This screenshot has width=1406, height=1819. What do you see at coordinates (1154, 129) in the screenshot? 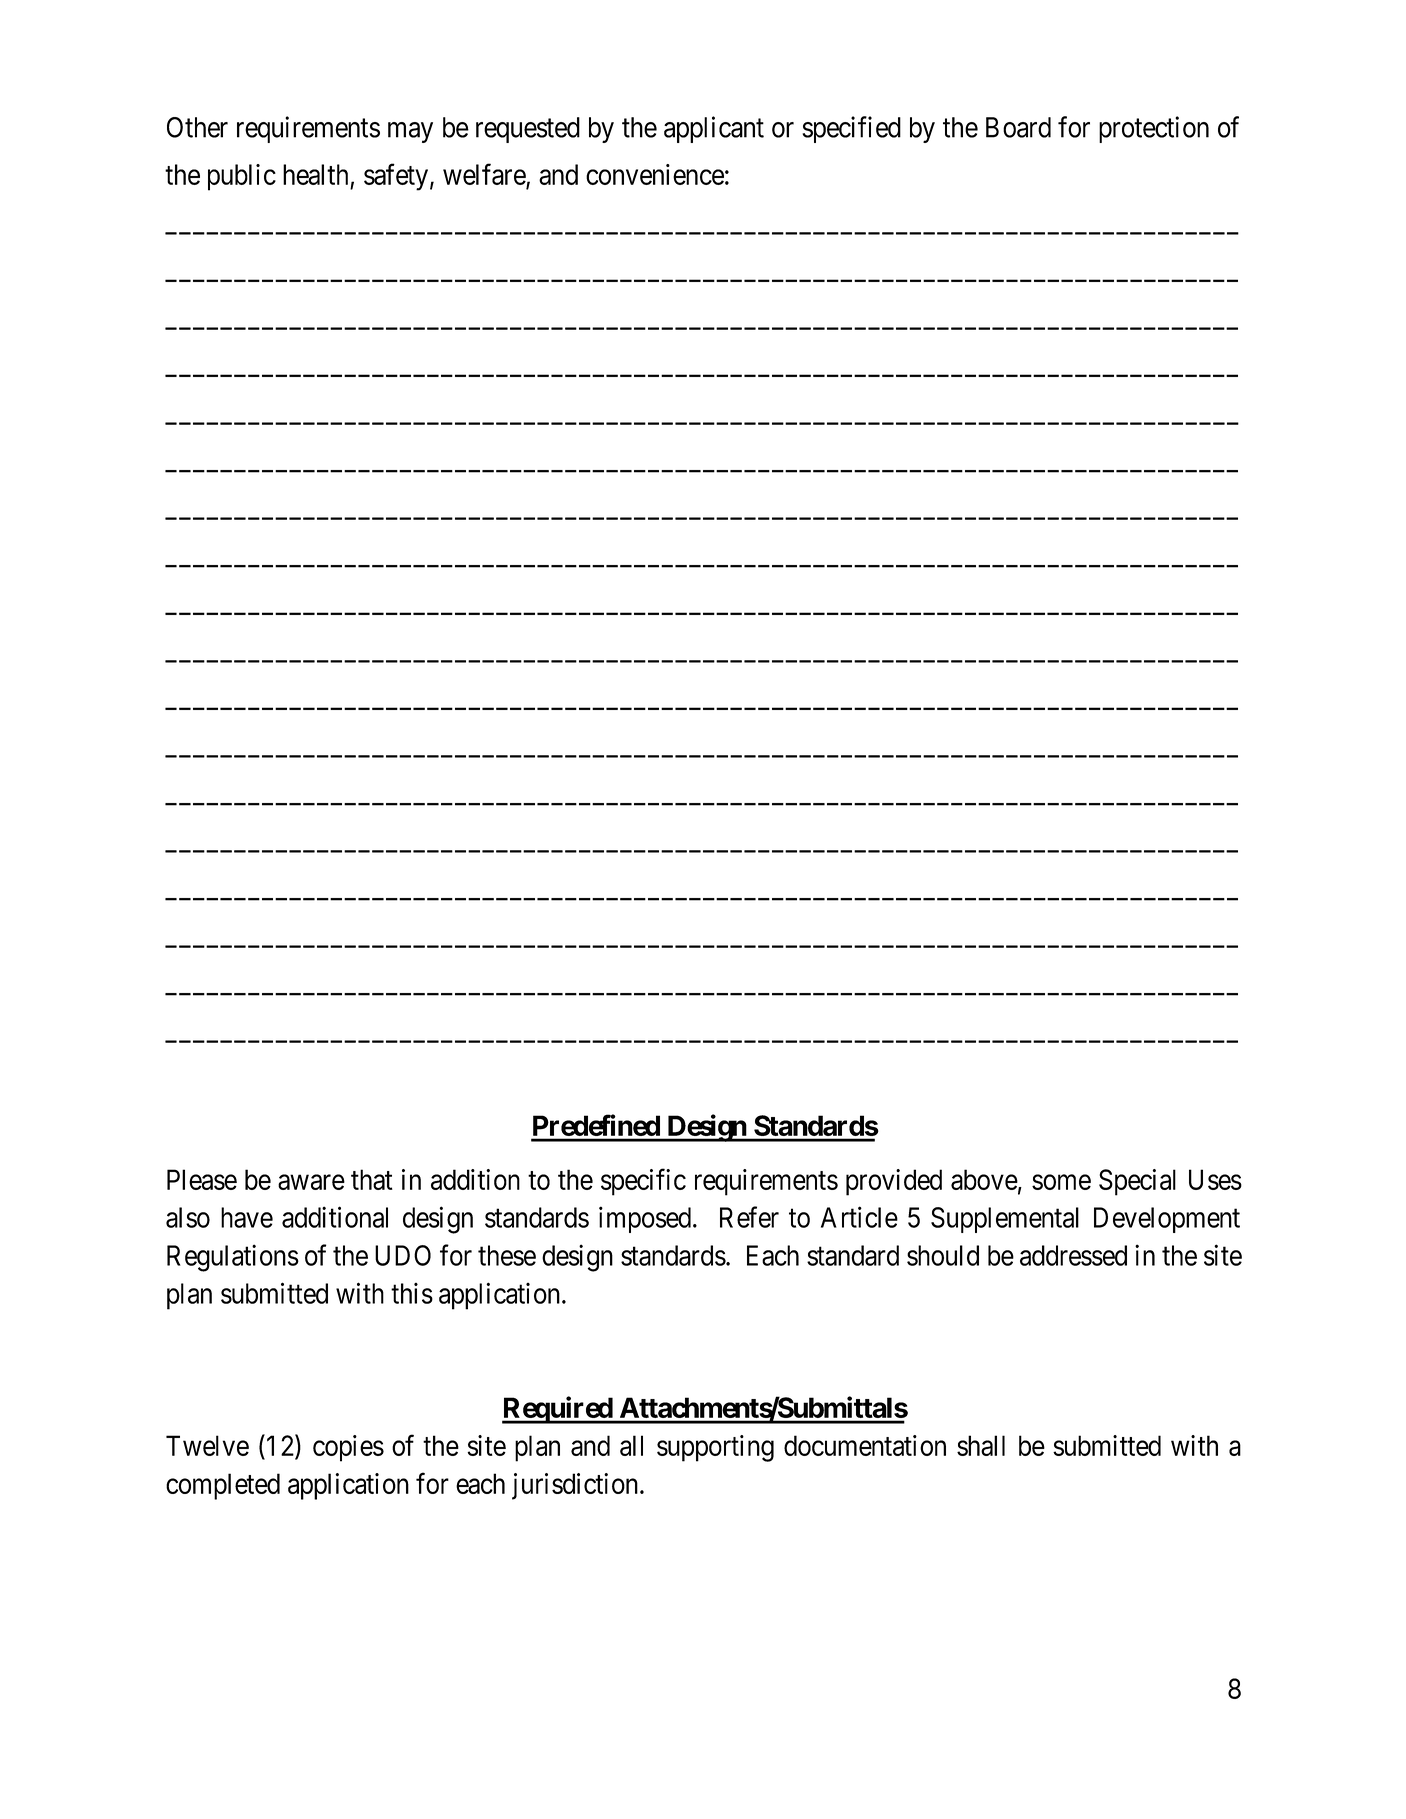
I see `protection` at bounding box center [1154, 129].
